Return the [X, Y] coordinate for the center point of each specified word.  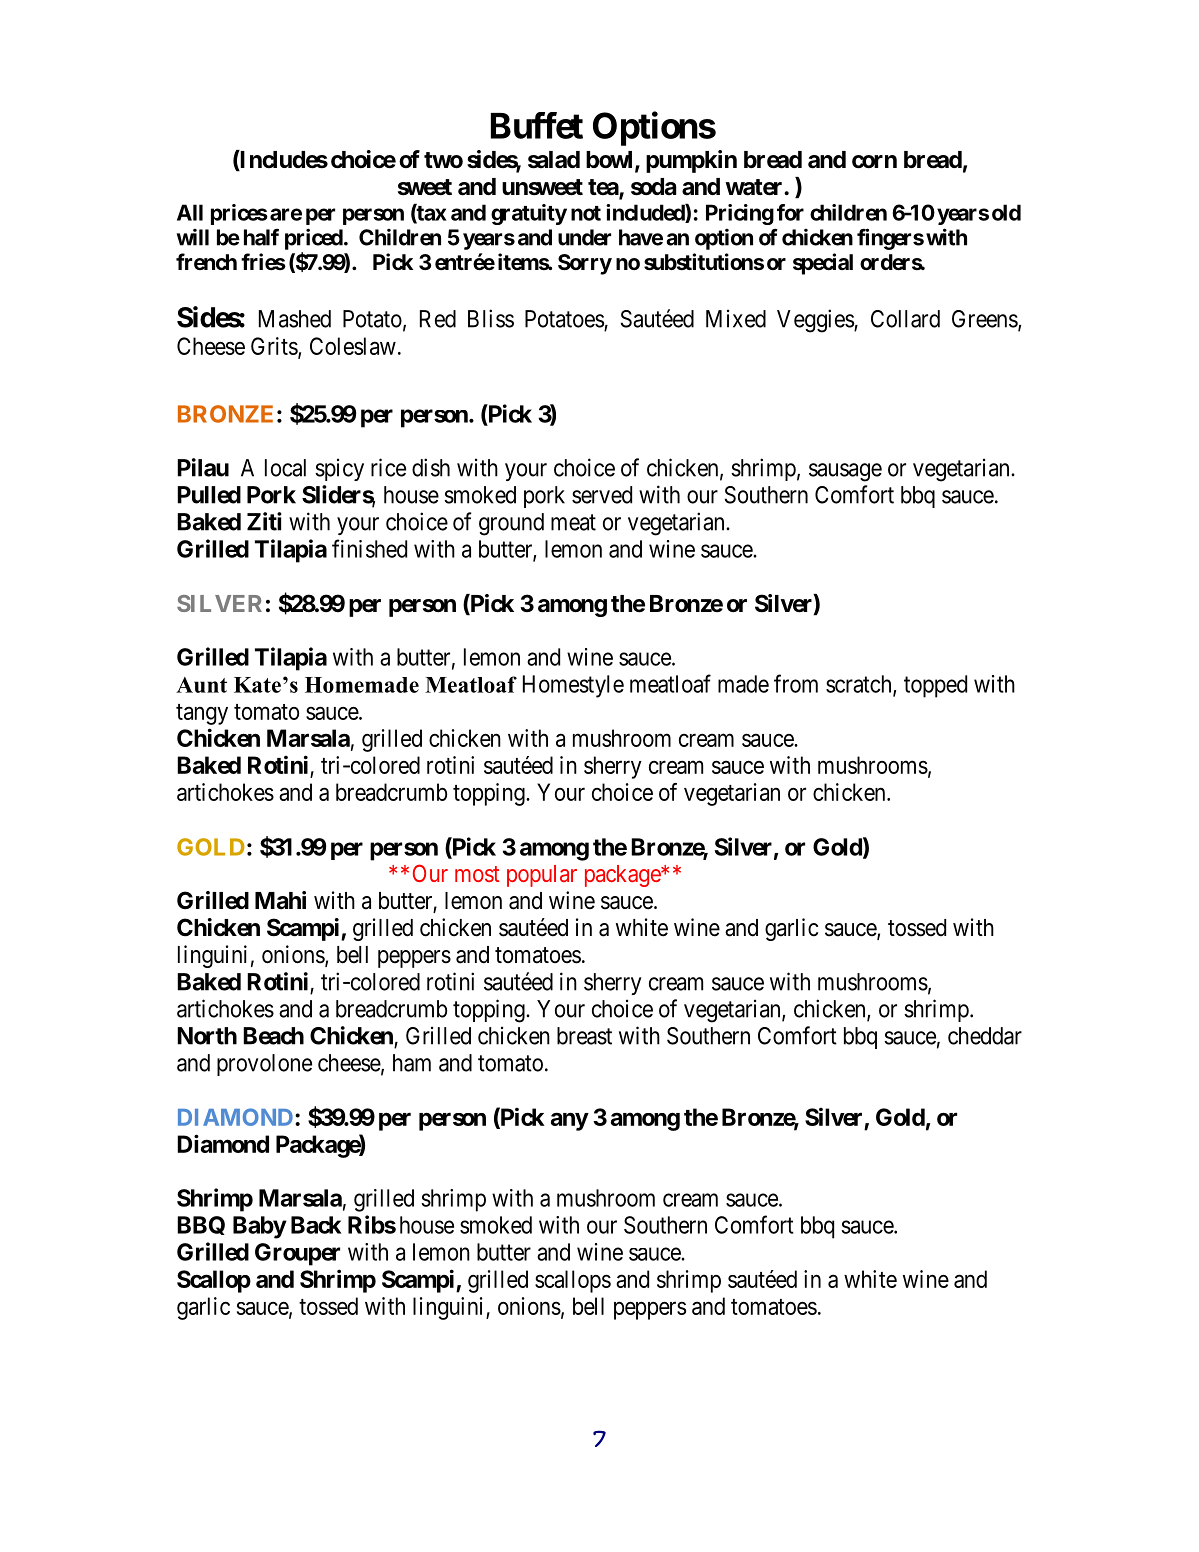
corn [874, 162]
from [796, 683]
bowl [611, 161]
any [570, 1121]
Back [316, 1225]
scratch [860, 685]
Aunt [201, 685]
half [261, 237]
